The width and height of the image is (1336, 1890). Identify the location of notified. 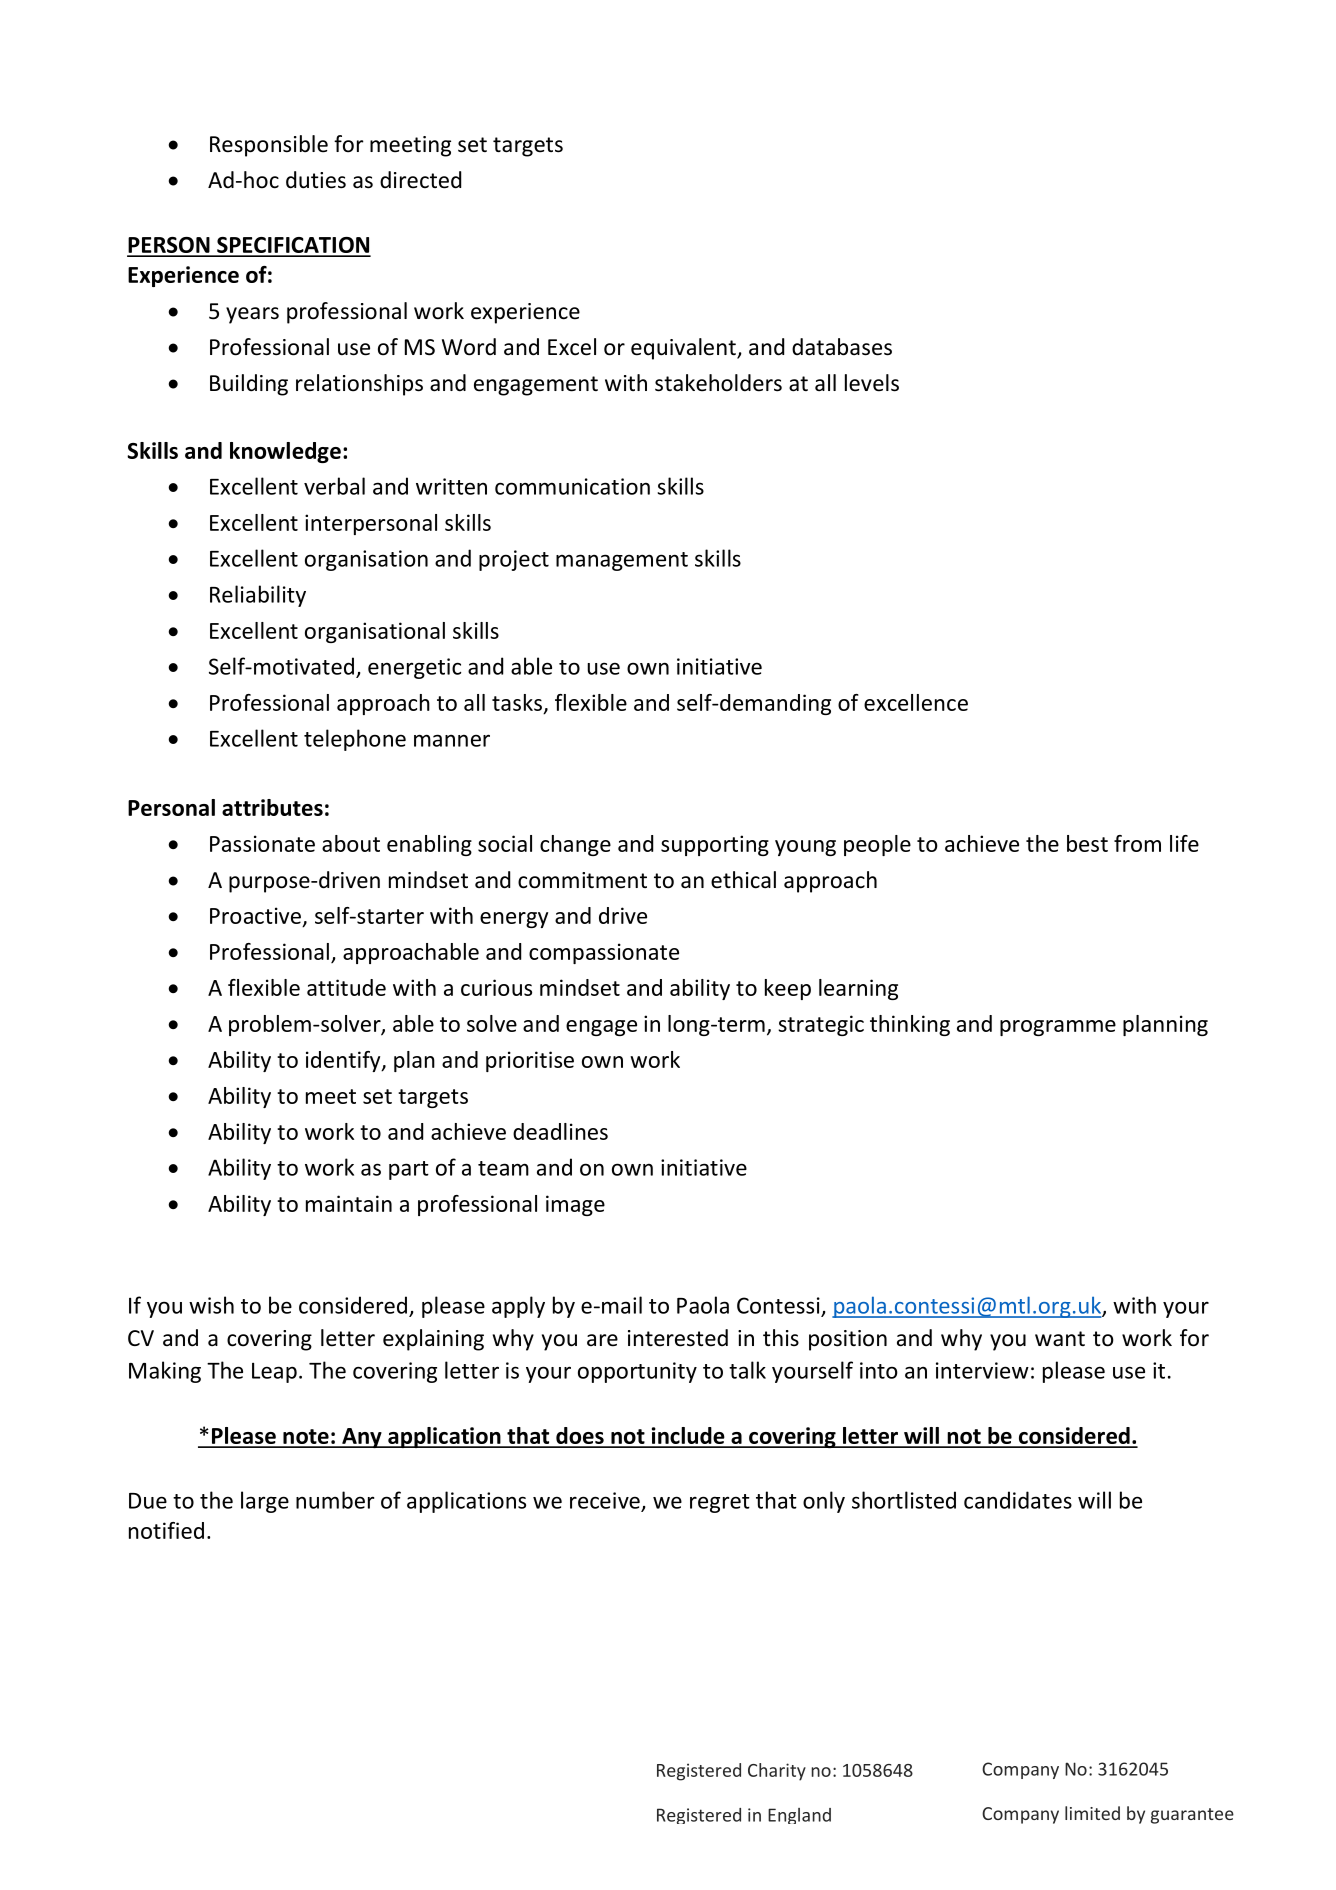
(166, 1530).
